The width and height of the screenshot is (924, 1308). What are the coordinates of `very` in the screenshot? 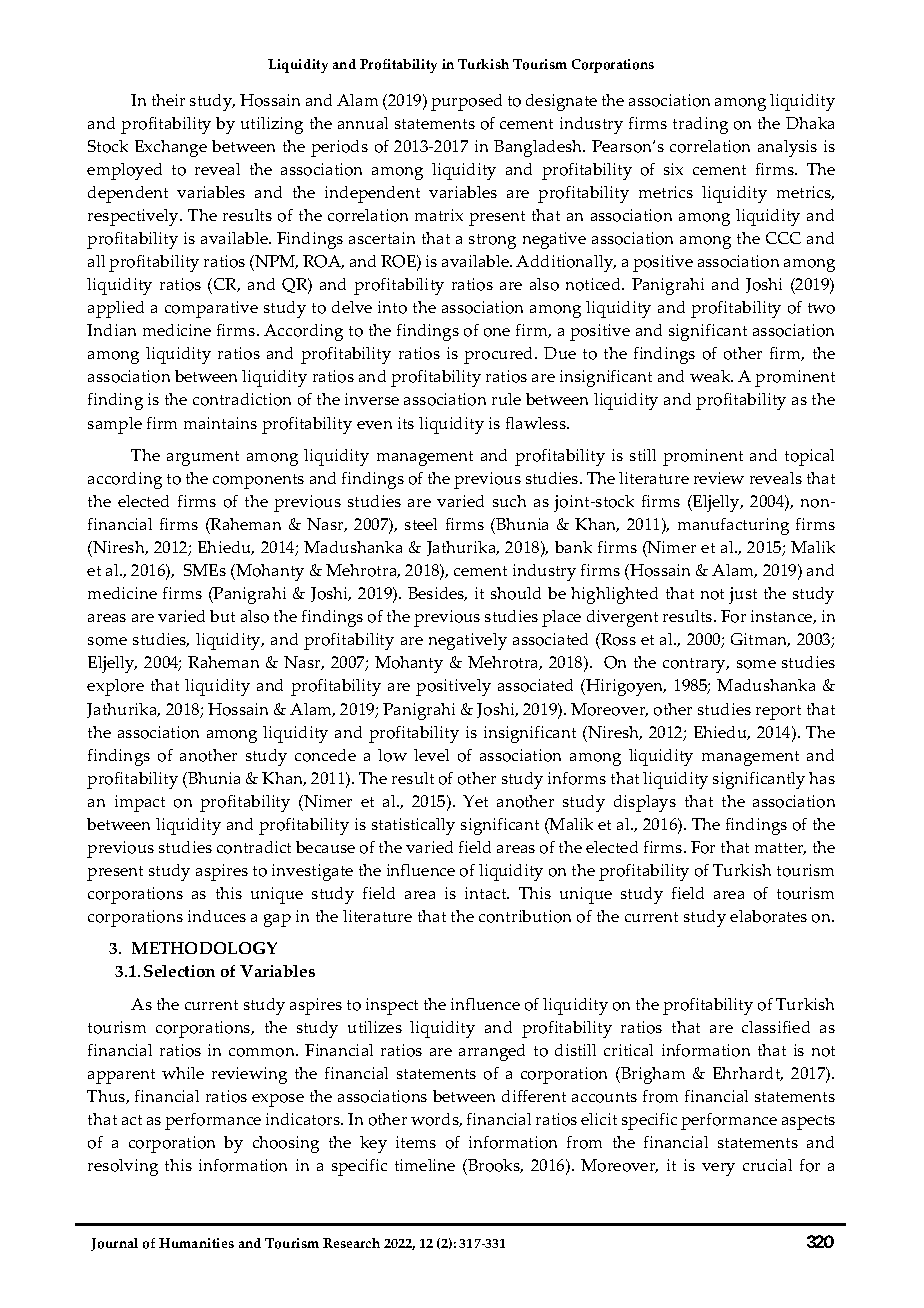 It's located at (718, 1169).
